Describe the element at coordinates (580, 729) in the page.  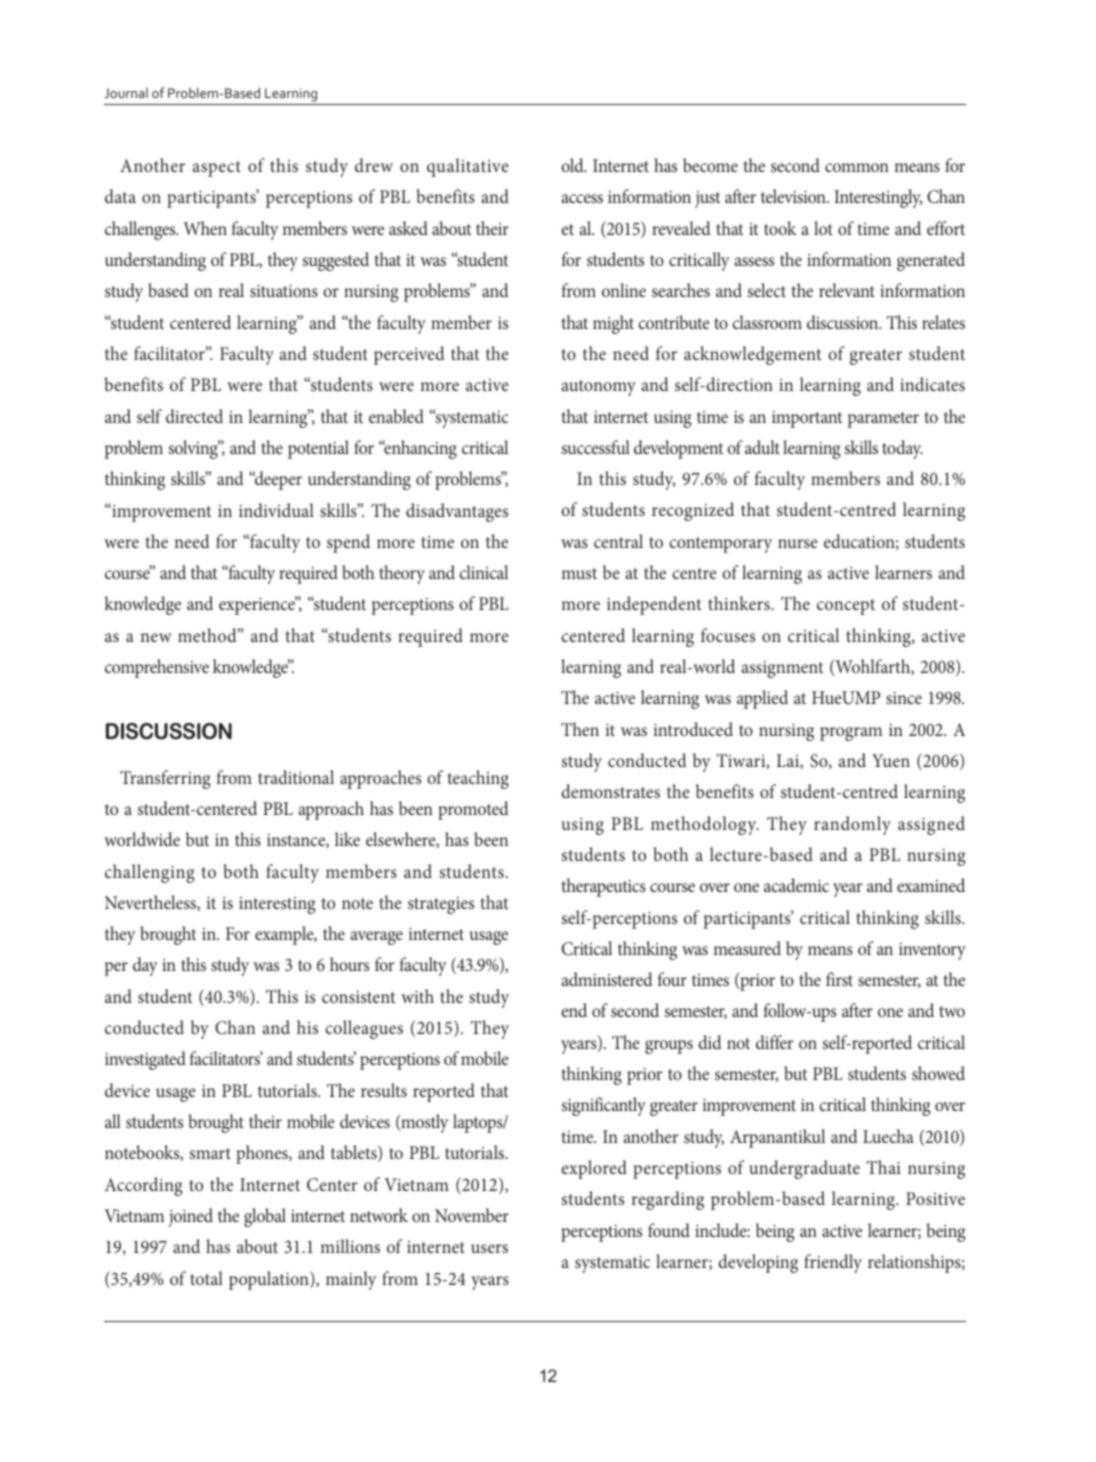
I see `Then` at that location.
